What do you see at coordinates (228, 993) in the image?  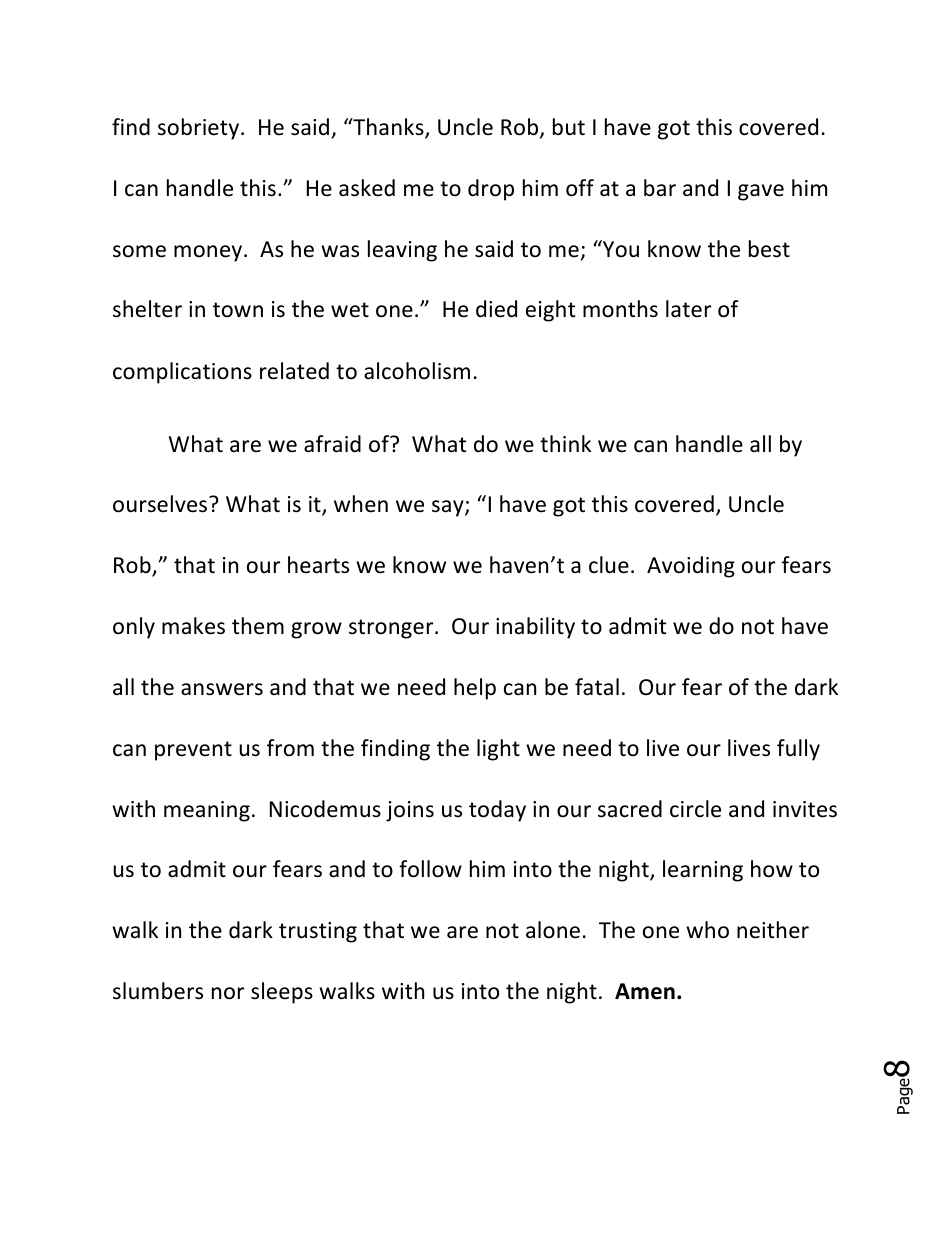 I see `nor` at bounding box center [228, 993].
